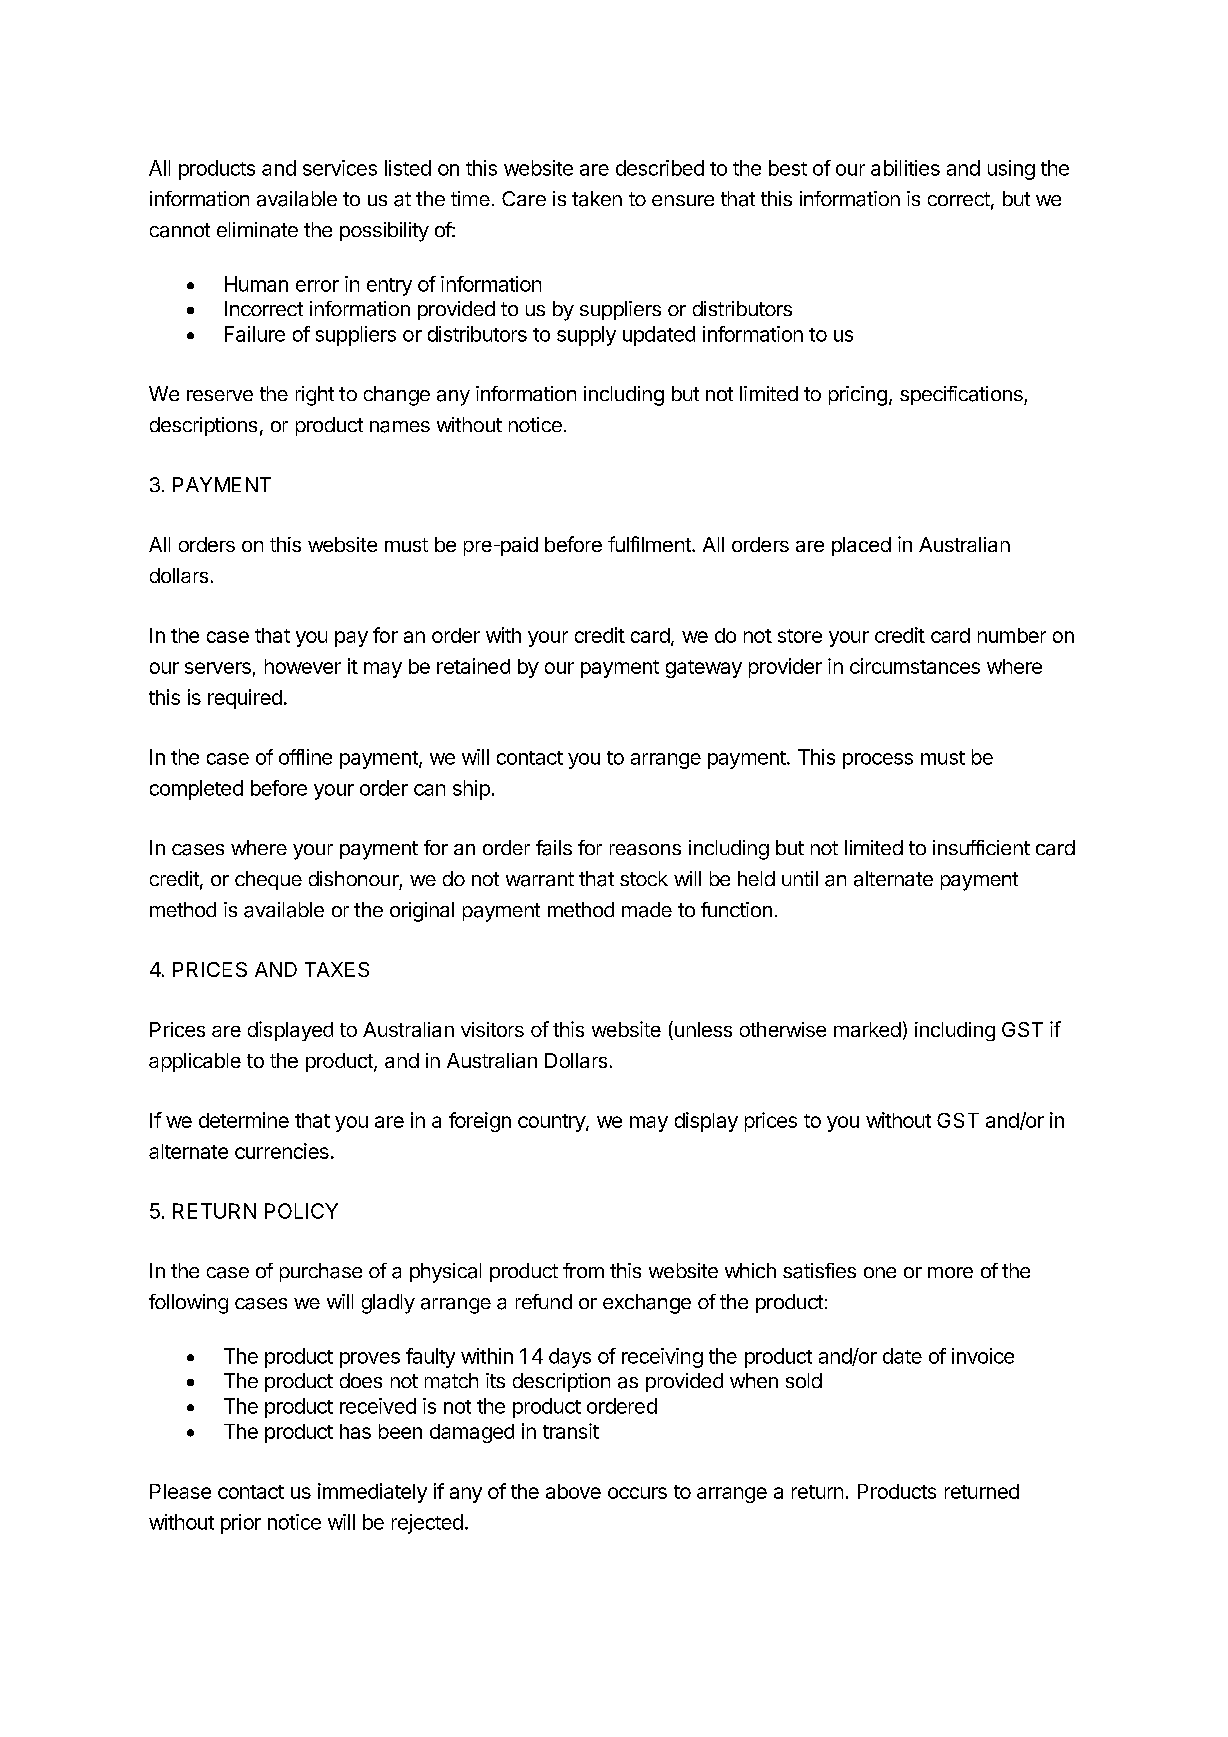 The width and height of the image is (1228, 1737). What do you see at coordinates (905, 168) in the image?
I see `abilities` at bounding box center [905, 168].
